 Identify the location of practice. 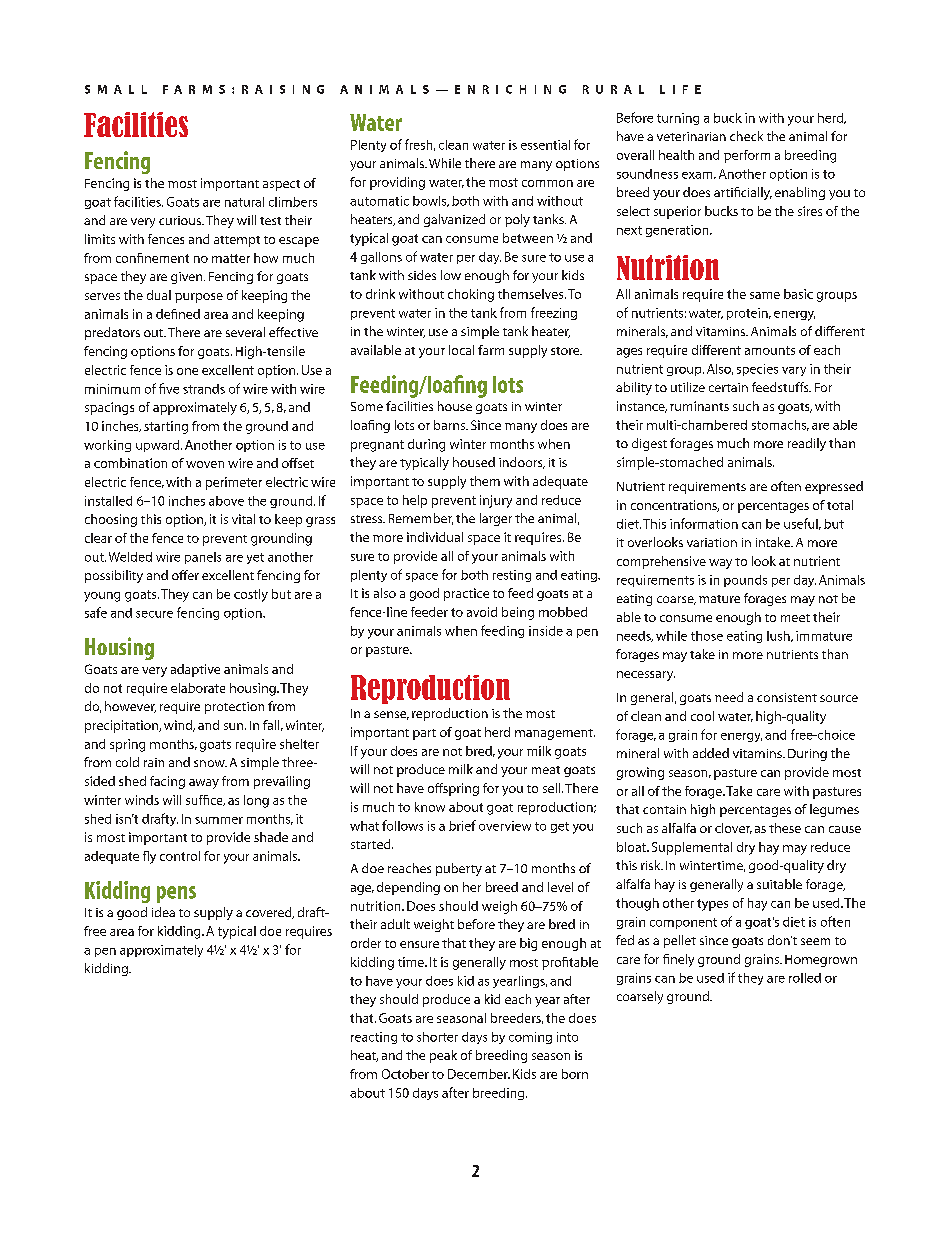
(466, 594).
